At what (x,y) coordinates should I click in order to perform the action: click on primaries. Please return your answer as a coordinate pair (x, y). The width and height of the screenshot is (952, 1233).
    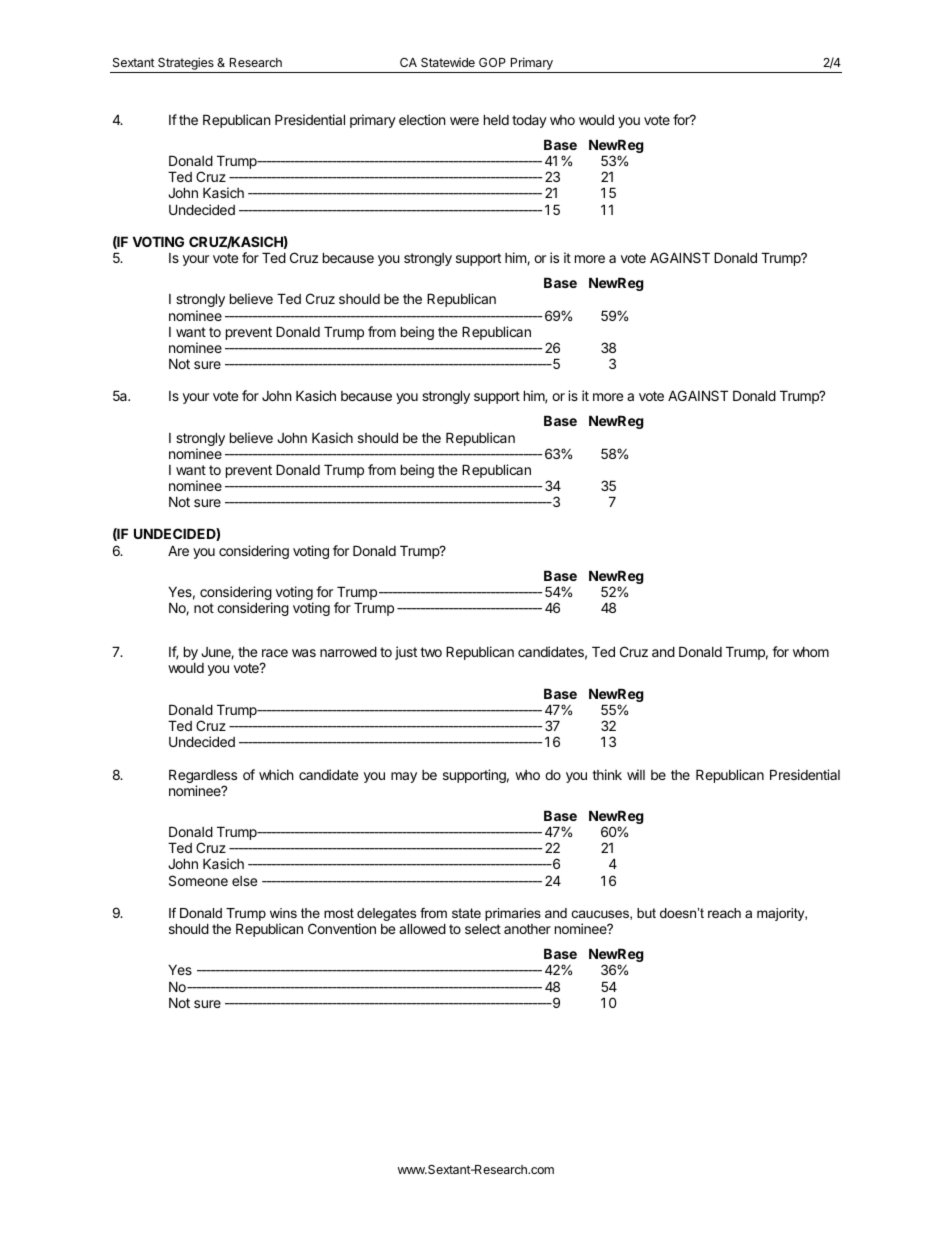
    Looking at the image, I should click on (513, 914).
